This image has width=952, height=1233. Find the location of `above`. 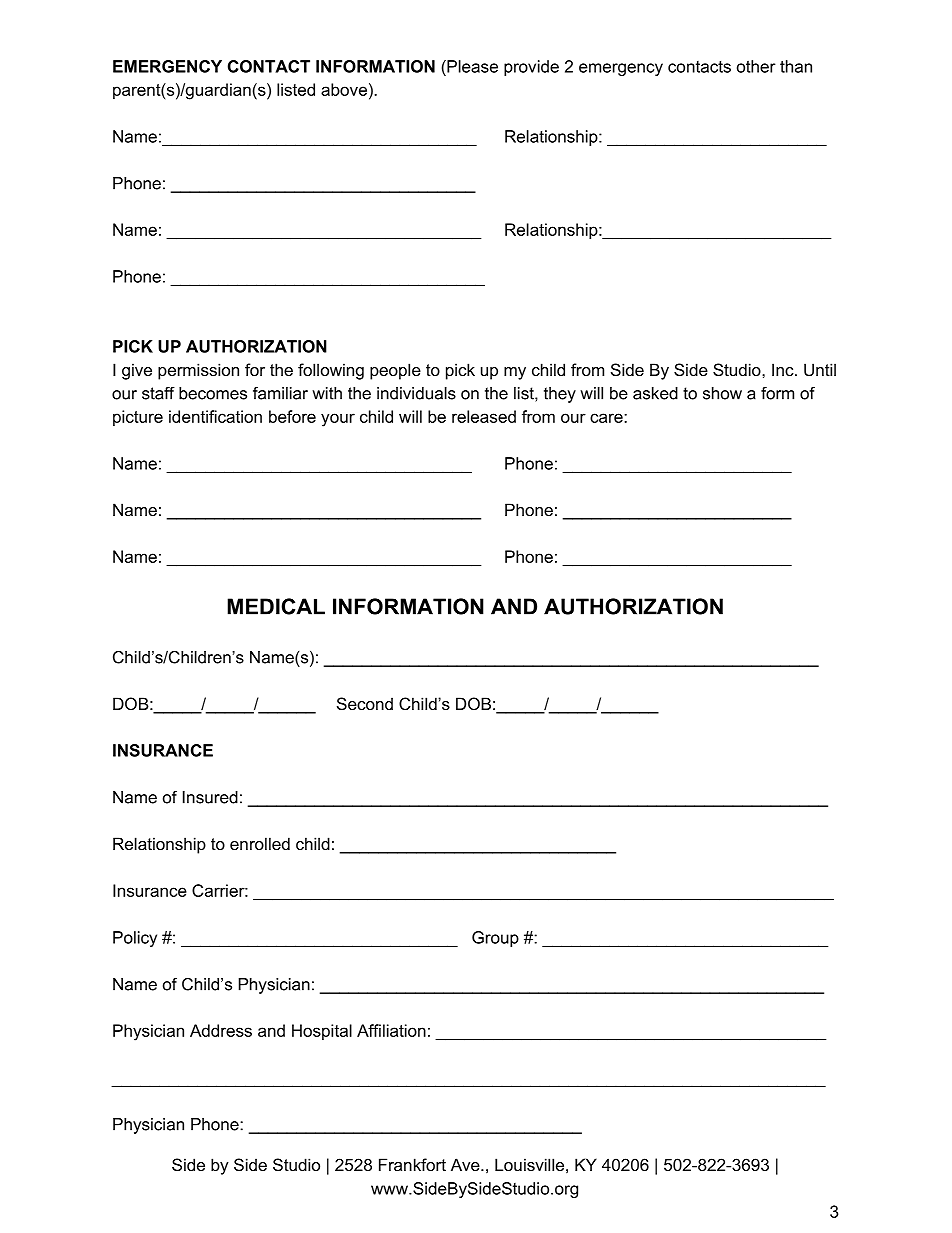

above is located at coordinates (344, 89).
